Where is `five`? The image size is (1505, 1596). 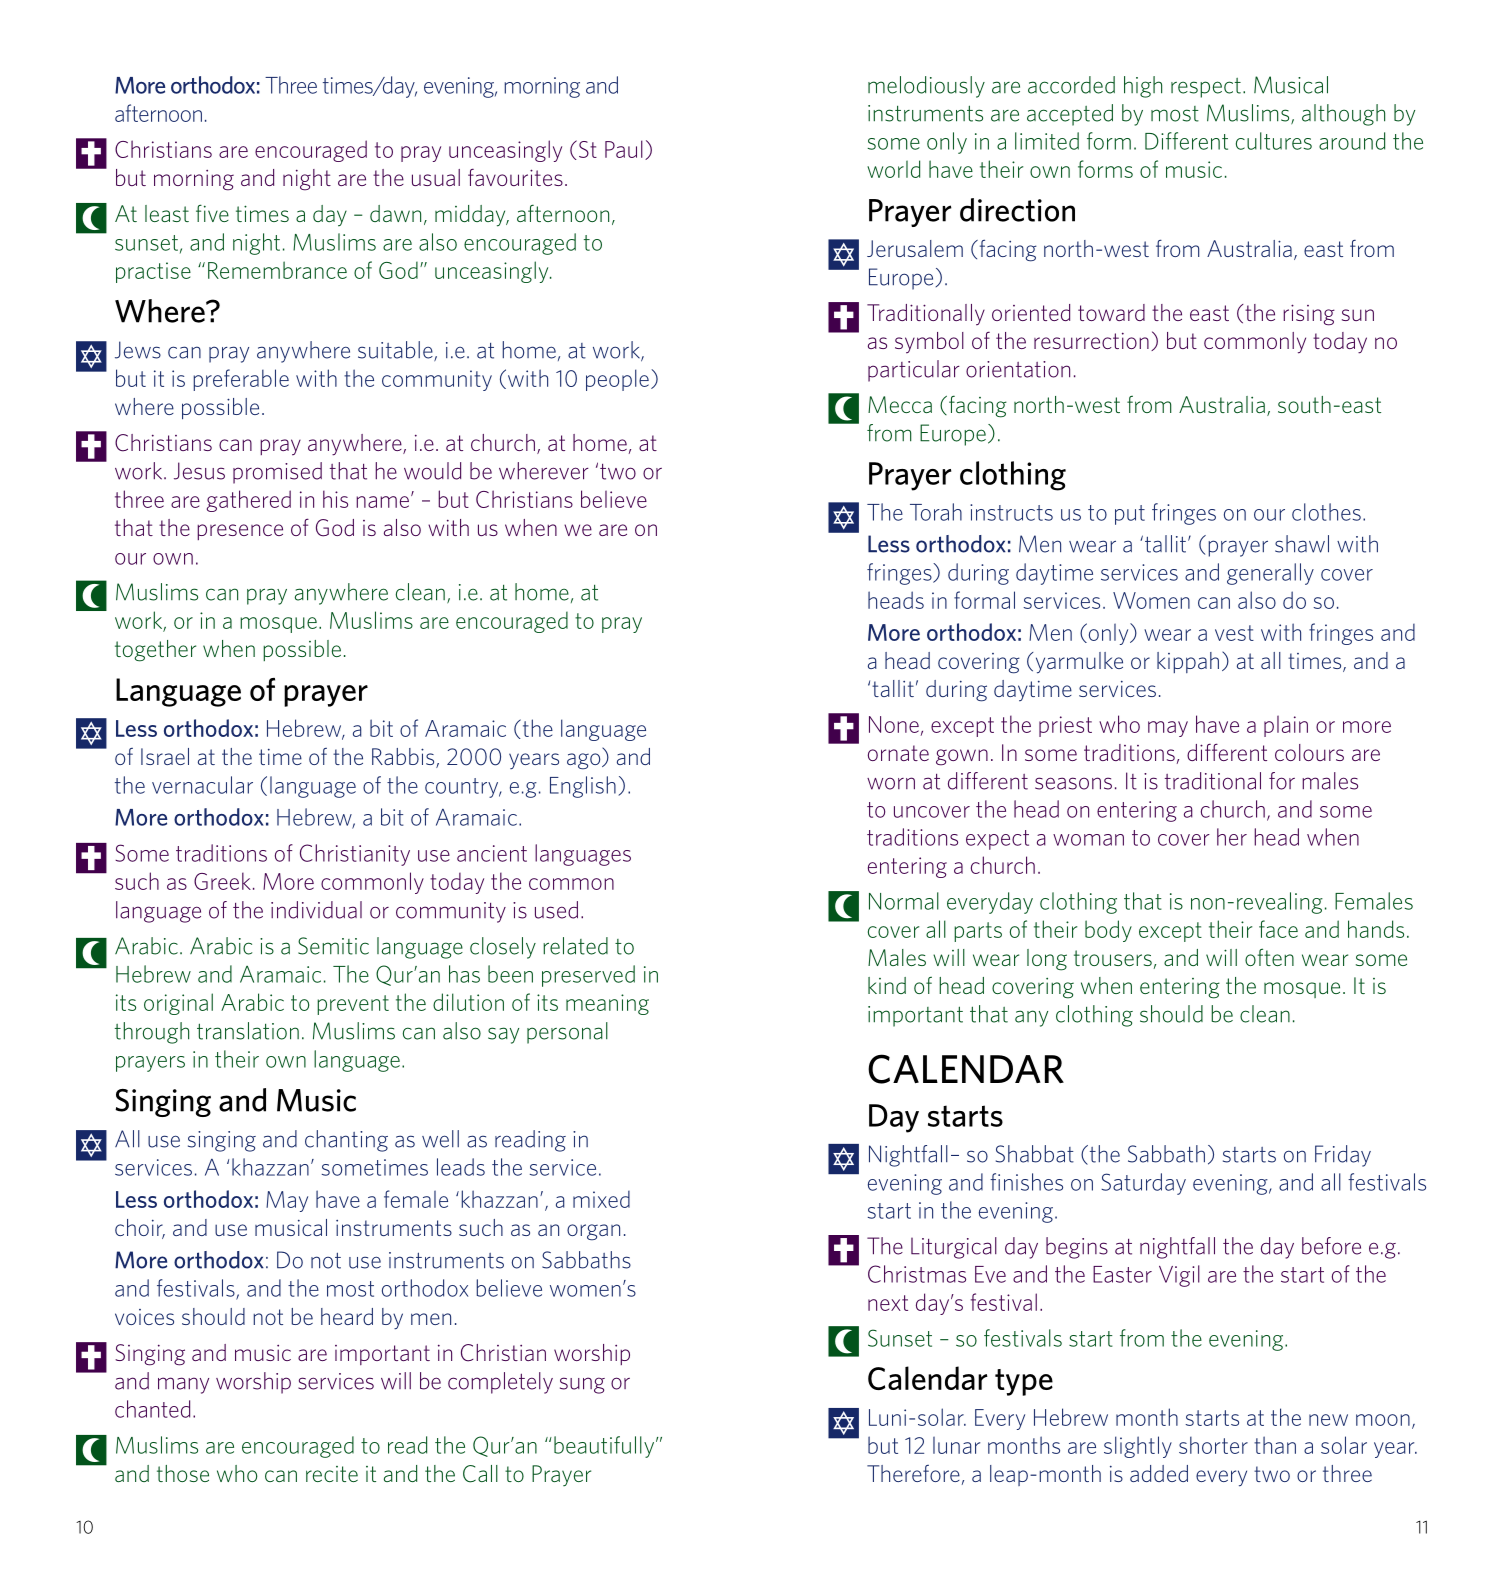 five is located at coordinates (212, 213).
